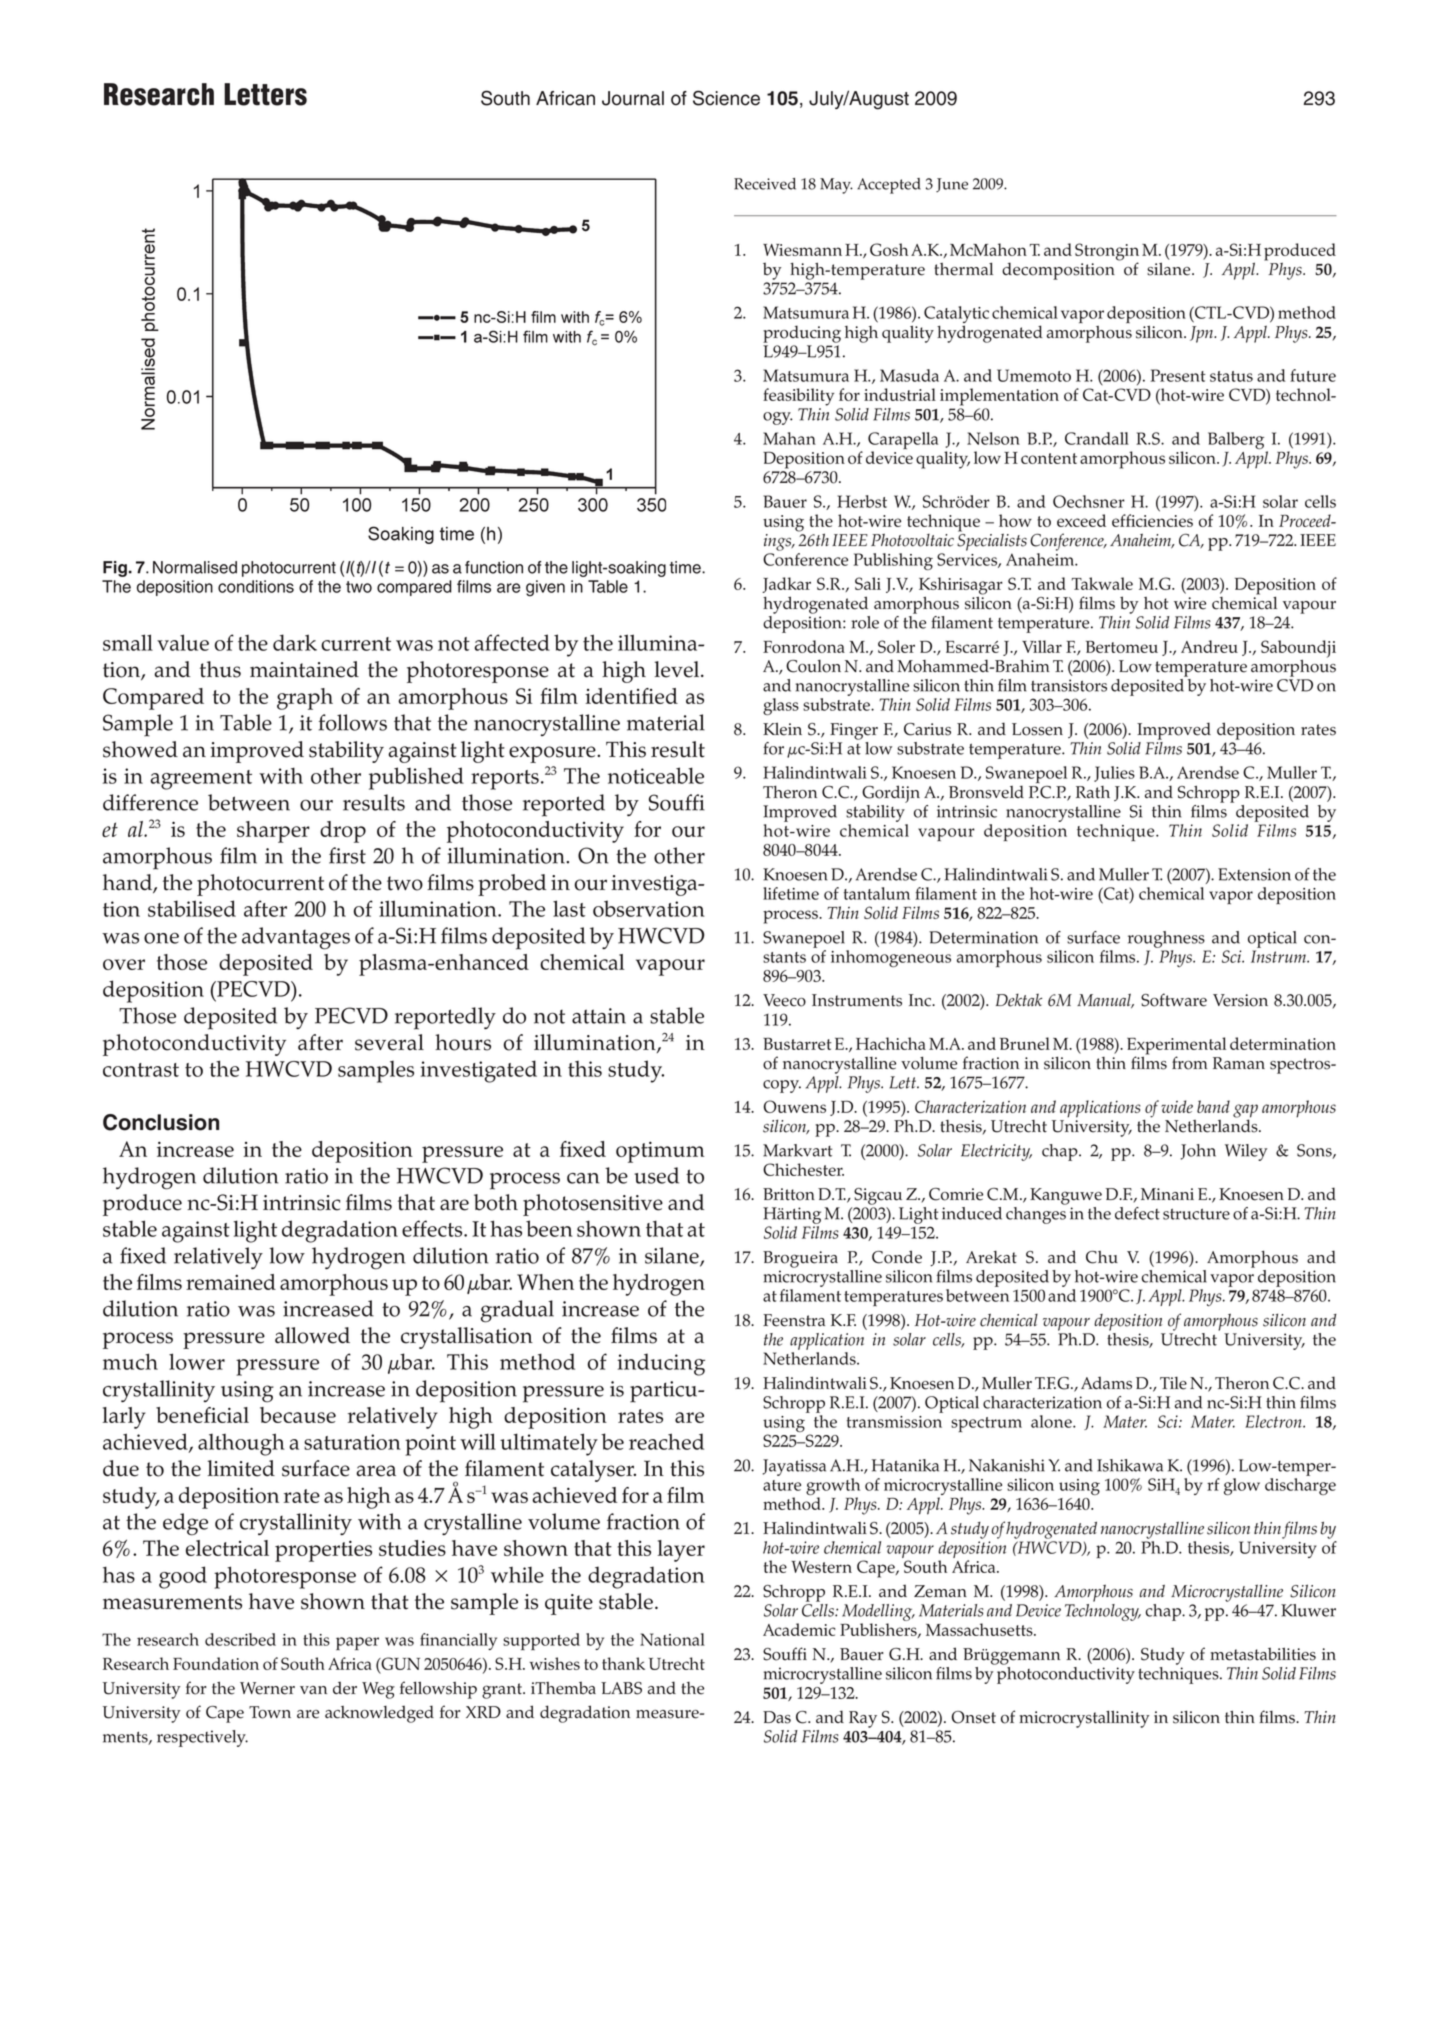 The height and width of the document is (2037, 1439). Describe the element at coordinates (267, 1688) in the document. I see `Werner` at that location.
